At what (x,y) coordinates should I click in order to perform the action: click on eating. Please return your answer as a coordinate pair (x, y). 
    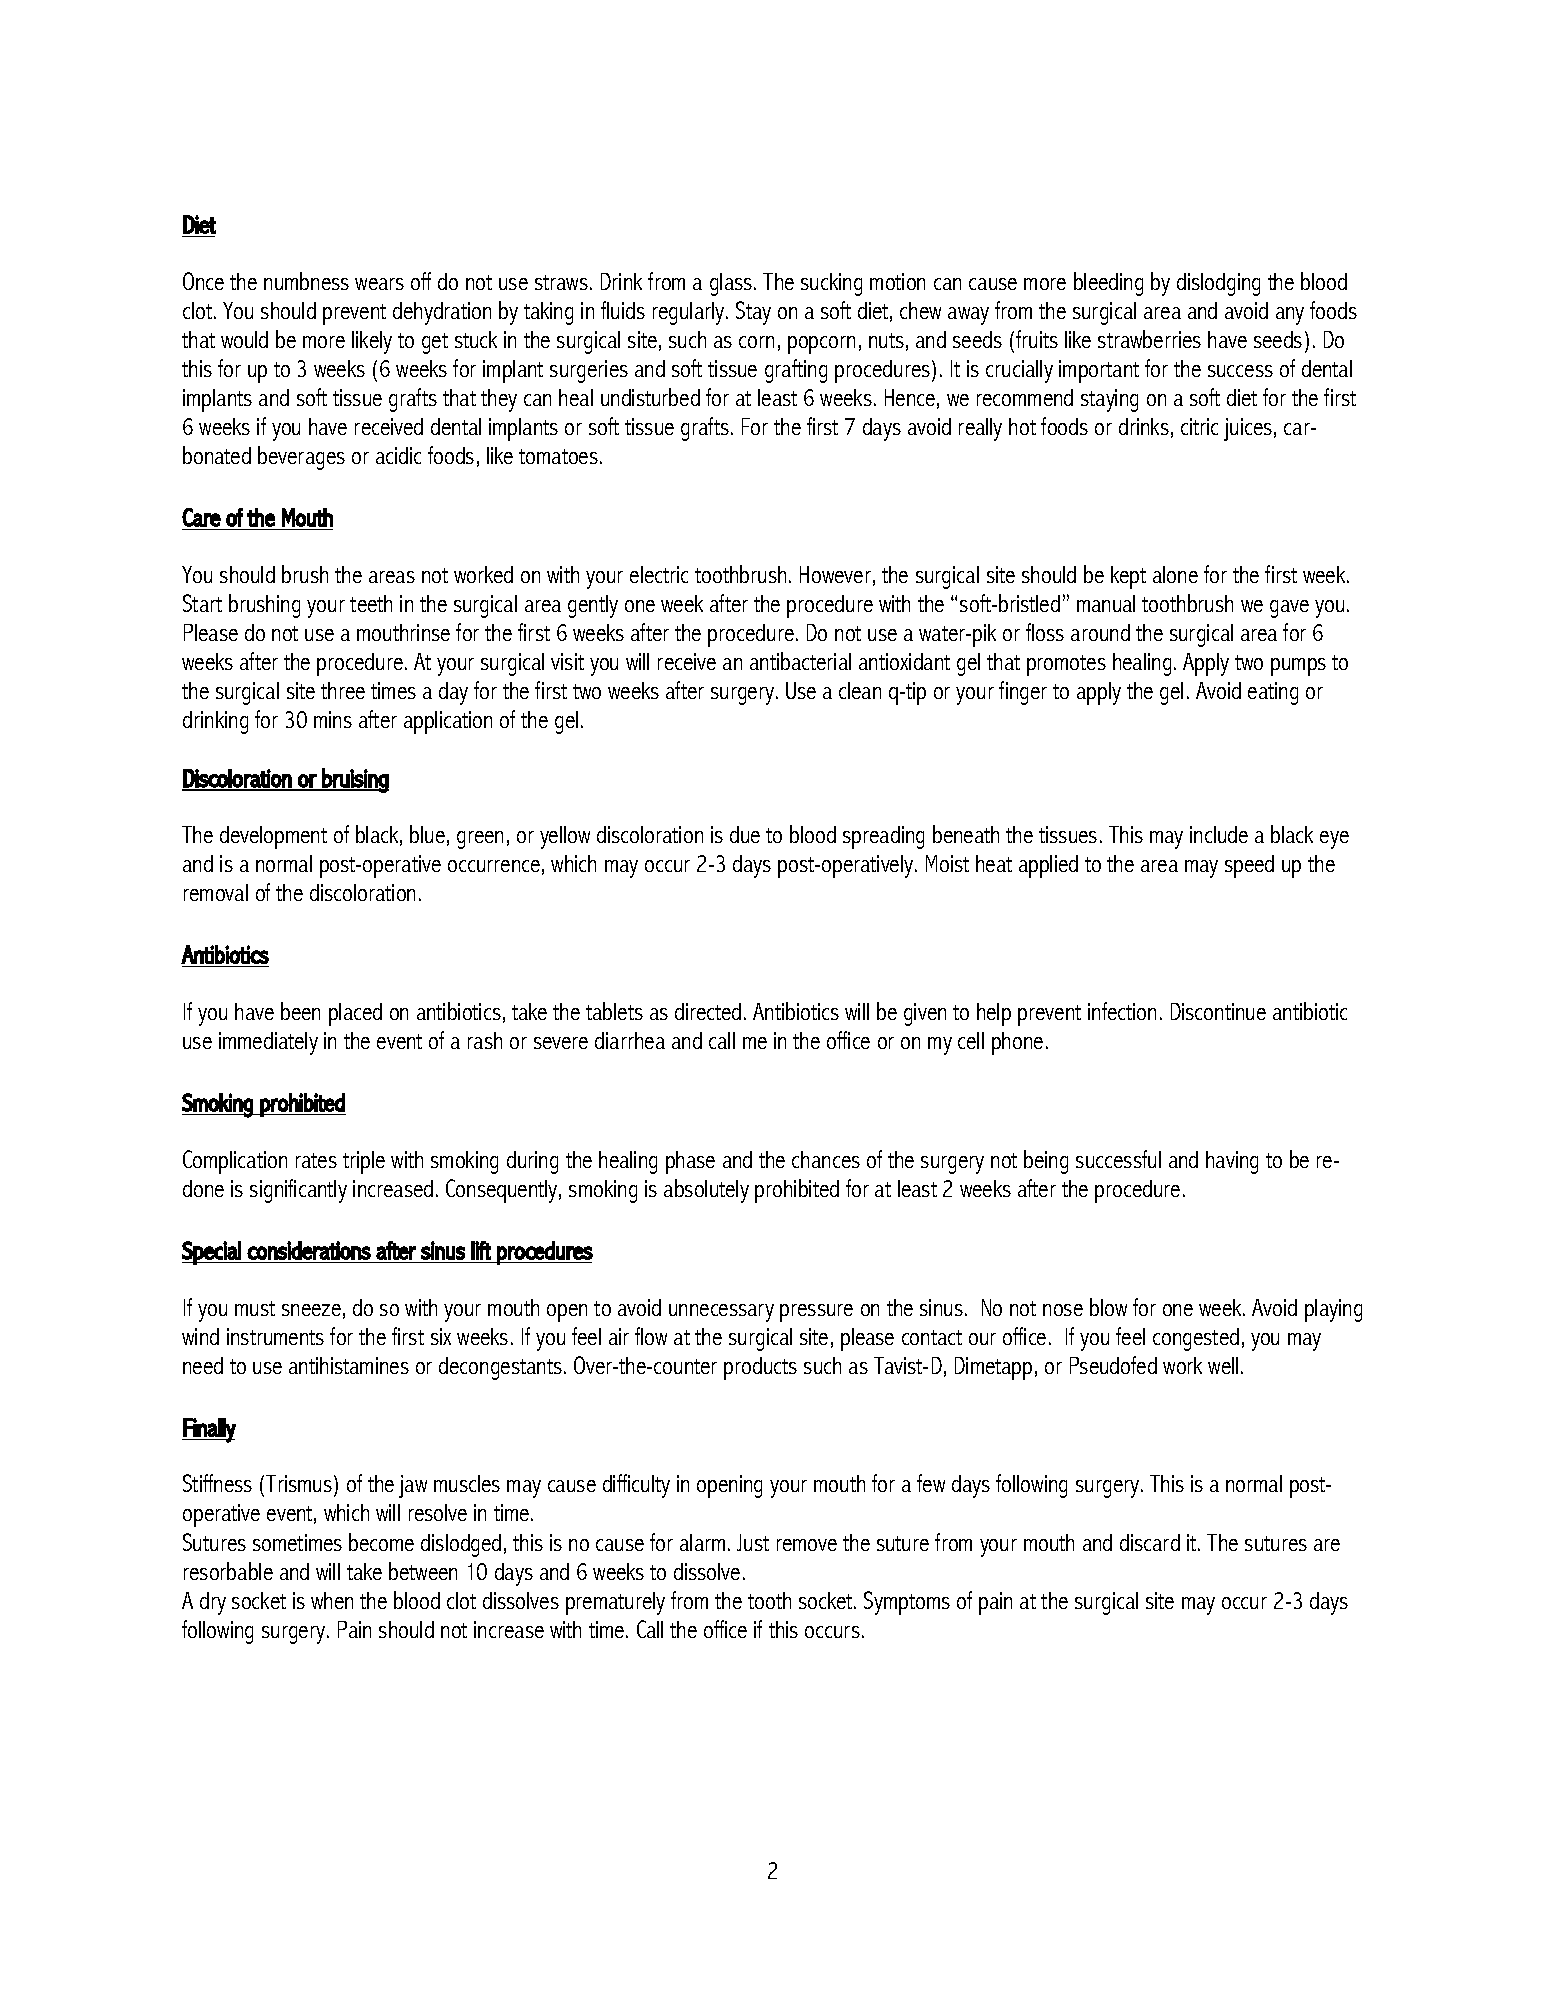
    Looking at the image, I should click on (1273, 693).
